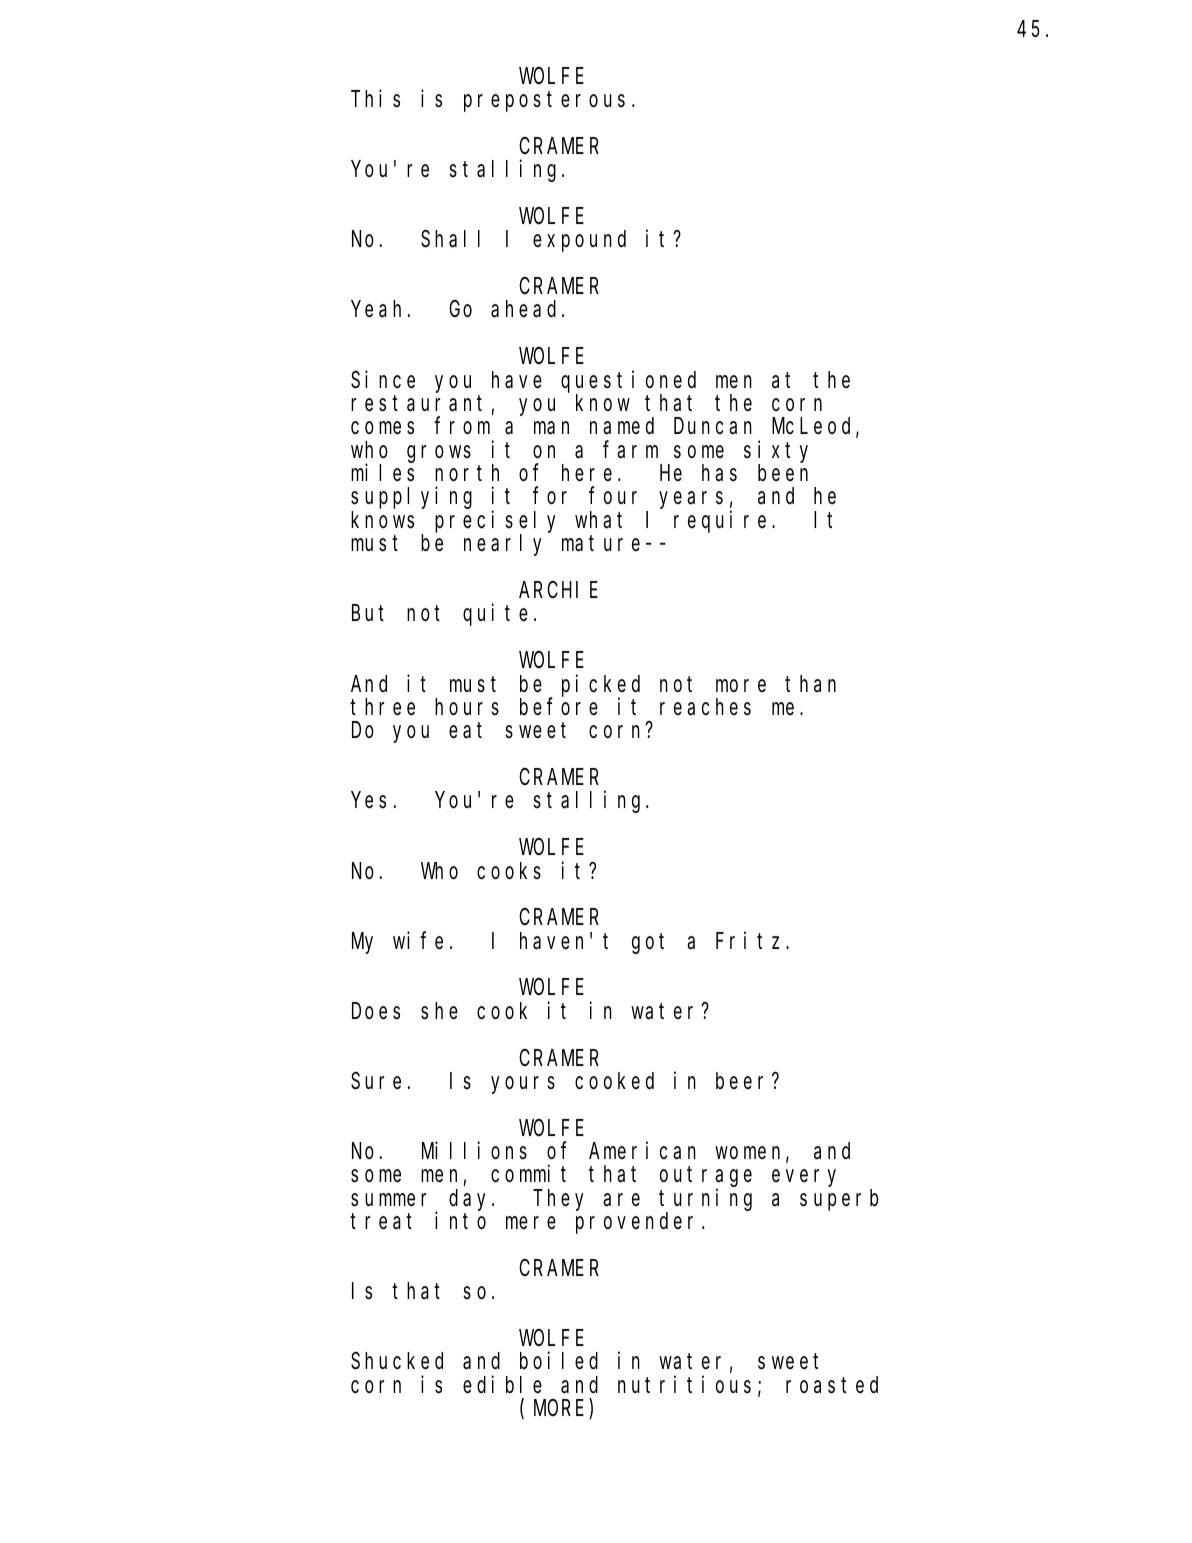  Describe the element at coordinates (375, 99) in the document. I see `This` at that location.
